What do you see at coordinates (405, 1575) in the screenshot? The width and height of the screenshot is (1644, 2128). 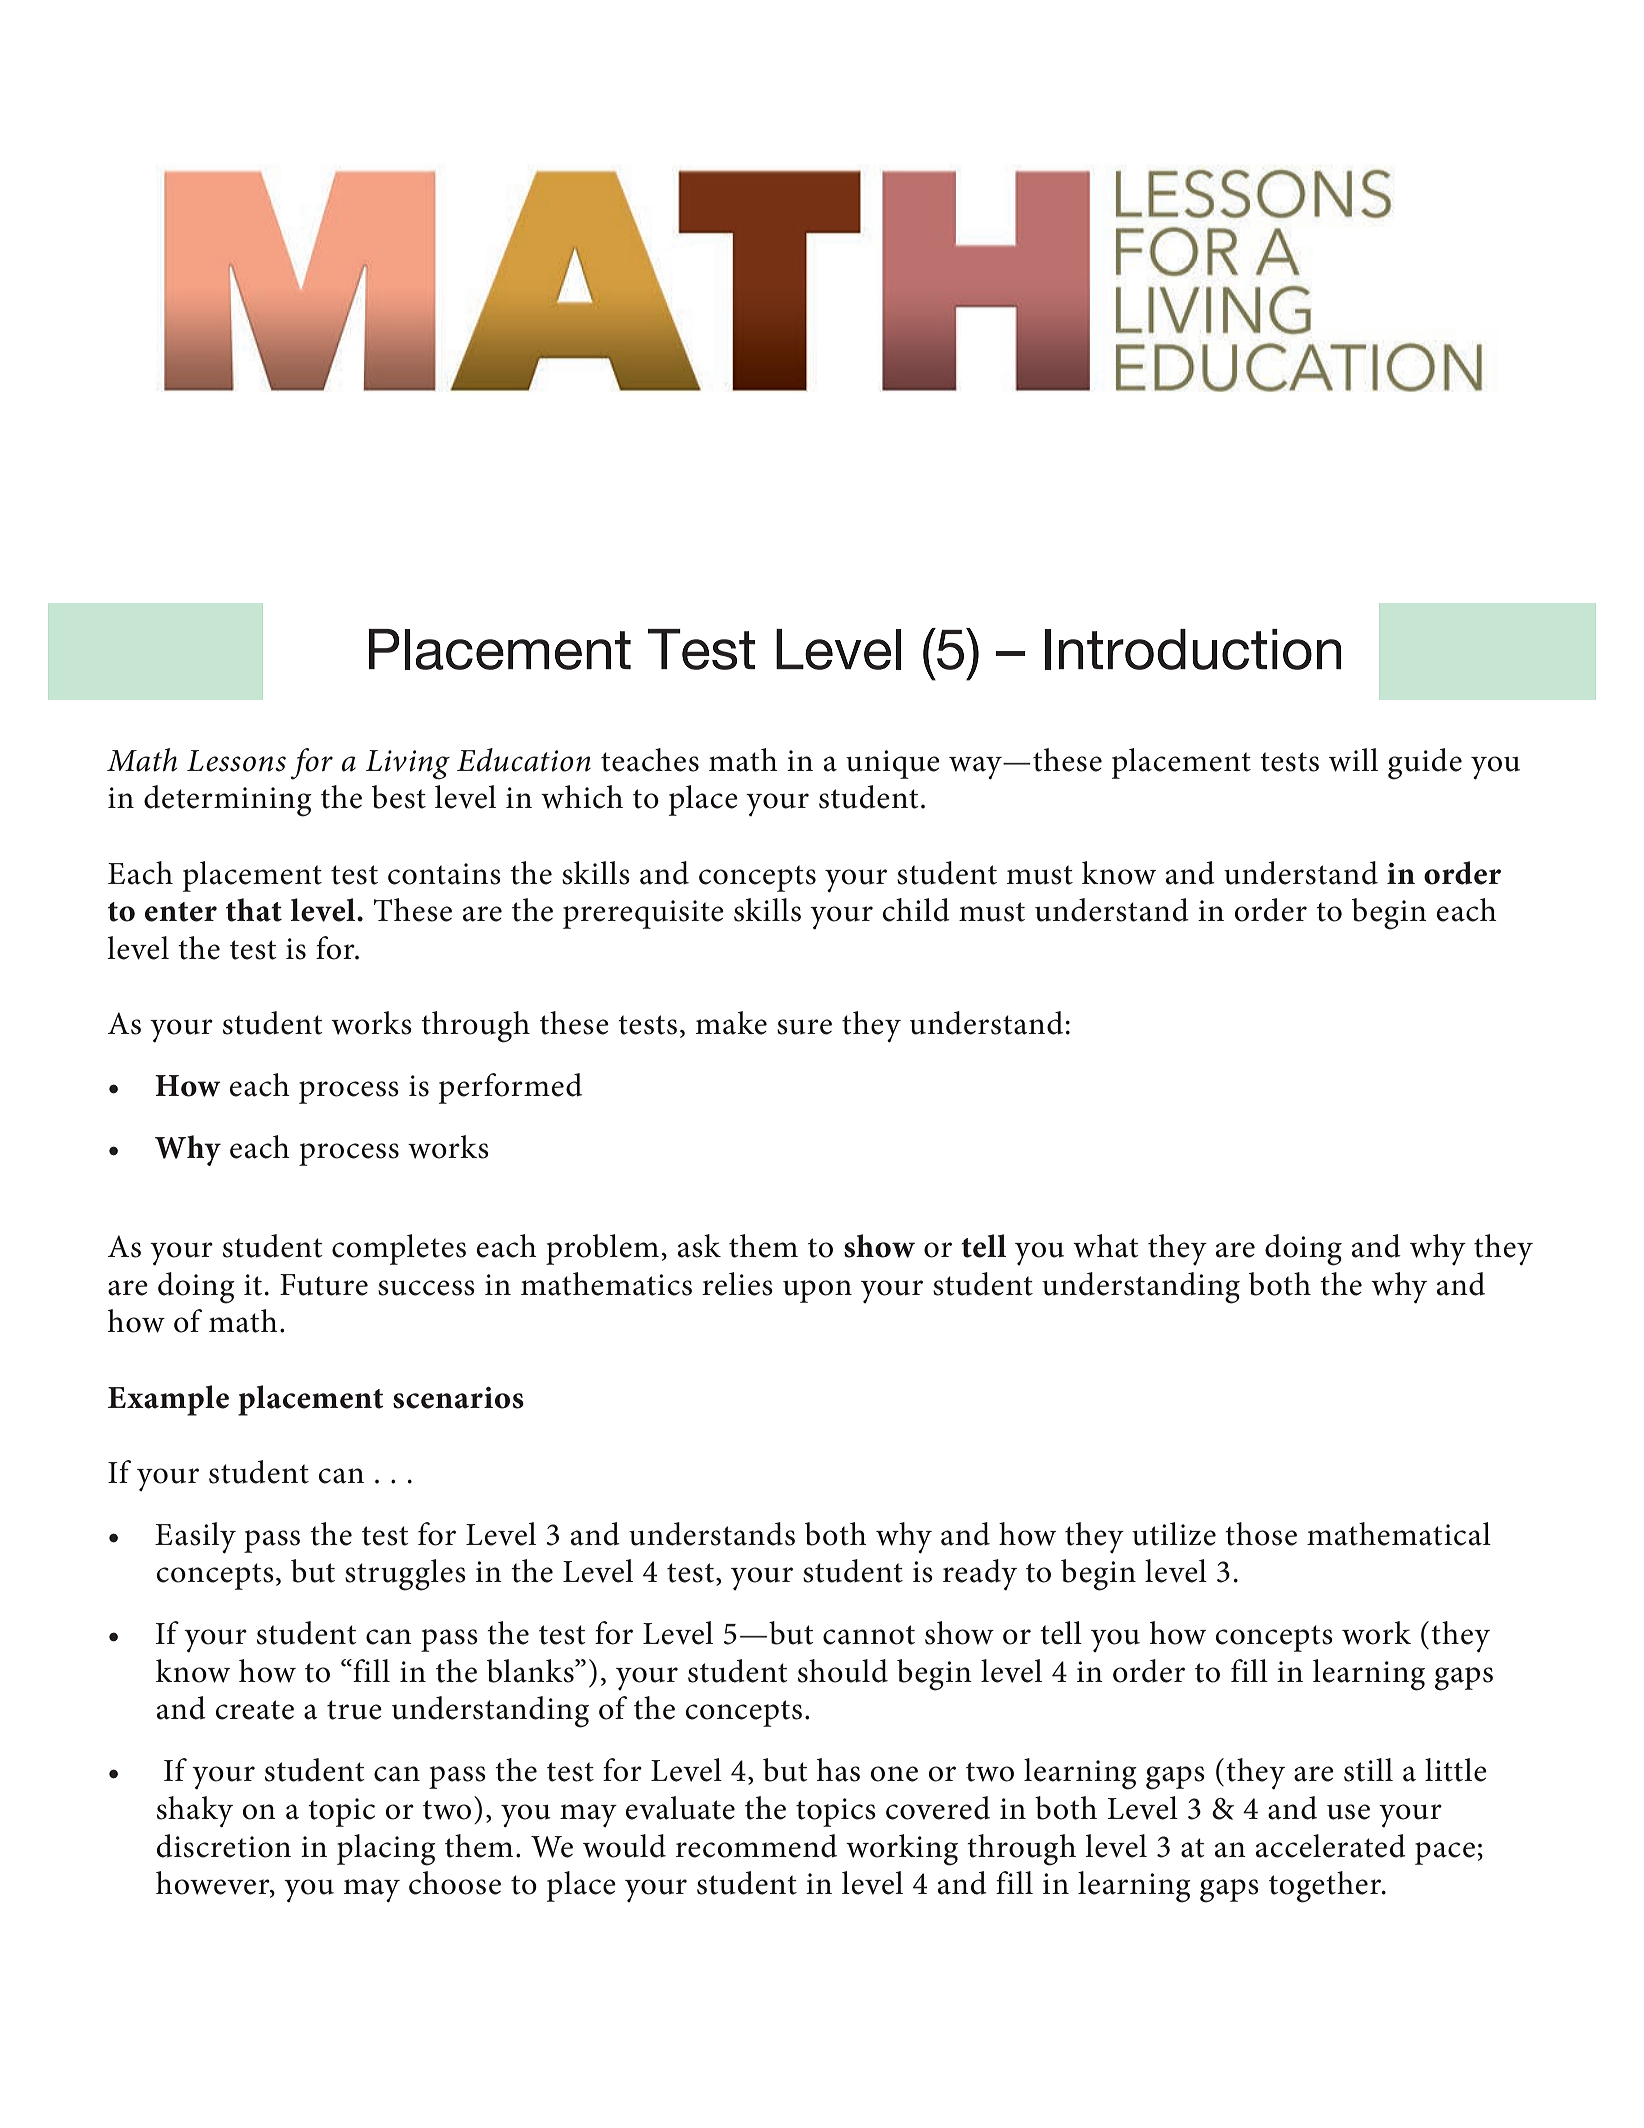 I see `struggles` at bounding box center [405, 1575].
